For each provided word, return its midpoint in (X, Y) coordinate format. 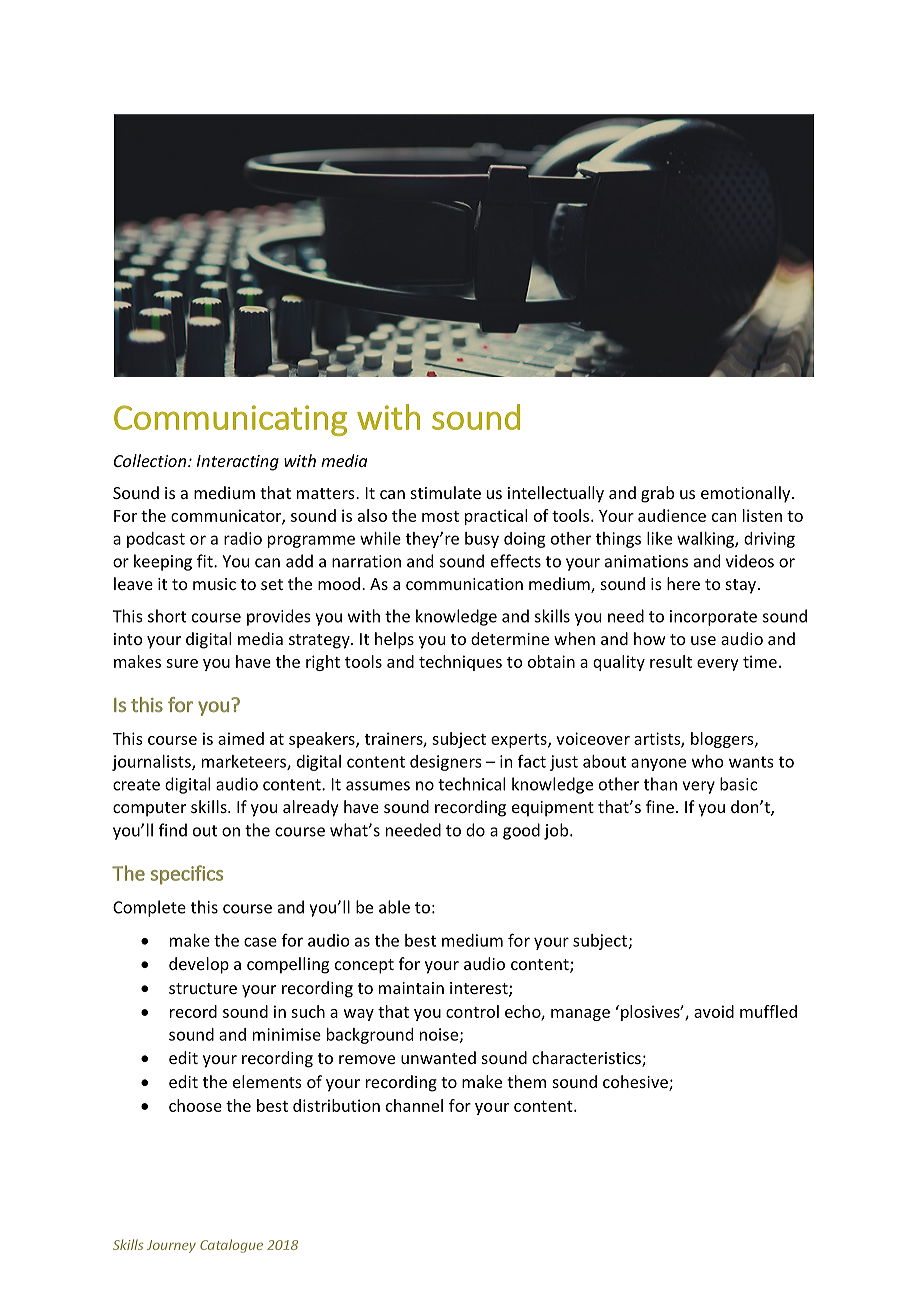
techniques (460, 663)
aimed (241, 738)
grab (657, 494)
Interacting (238, 463)
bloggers (723, 740)
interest (480, 989)
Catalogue (231, 1246)
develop (199, 965)
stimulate (446, 492)
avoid (714, 1011)
